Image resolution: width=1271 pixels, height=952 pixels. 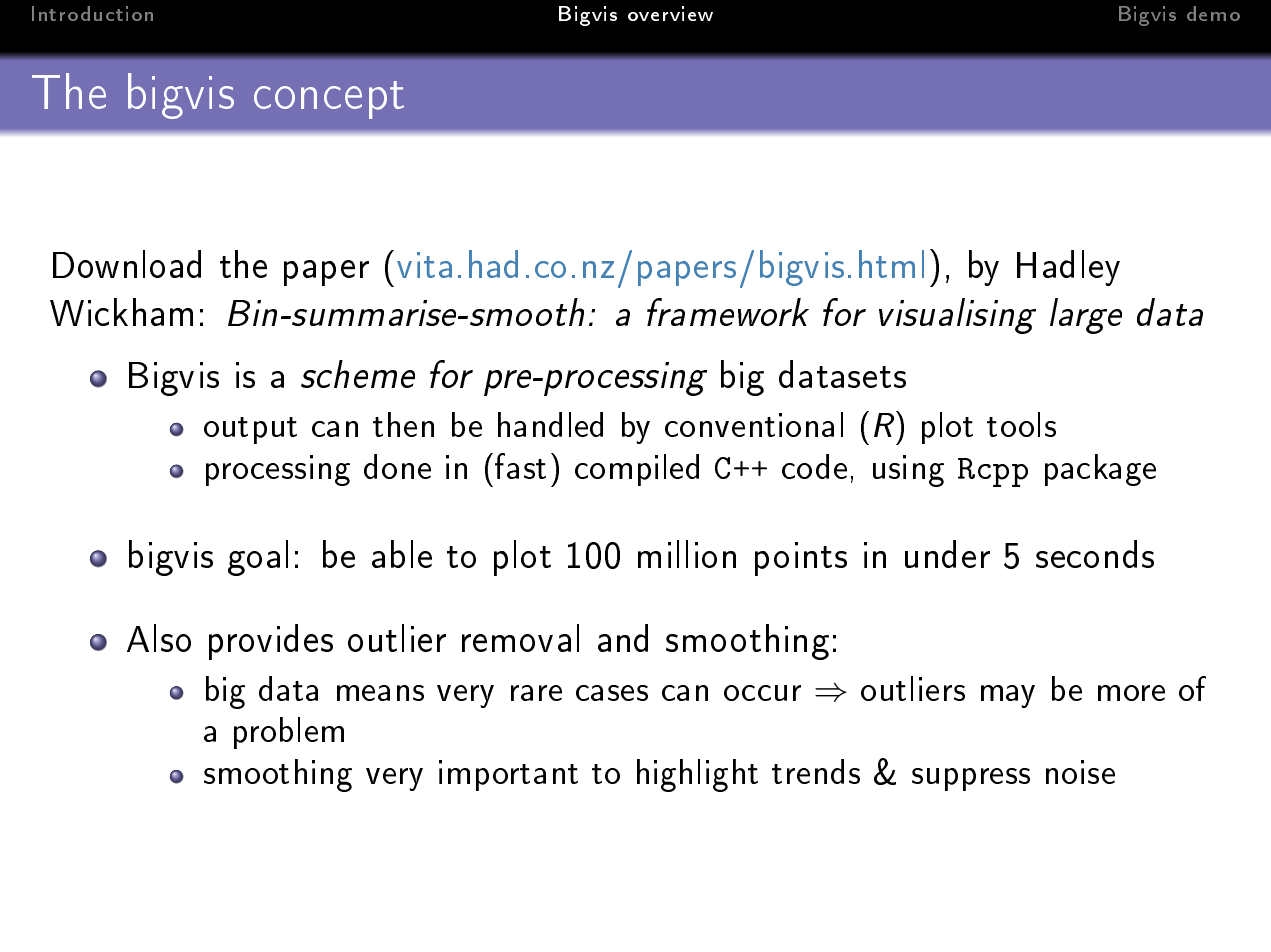 I want to click on framework, so click(x=728, y=312).
